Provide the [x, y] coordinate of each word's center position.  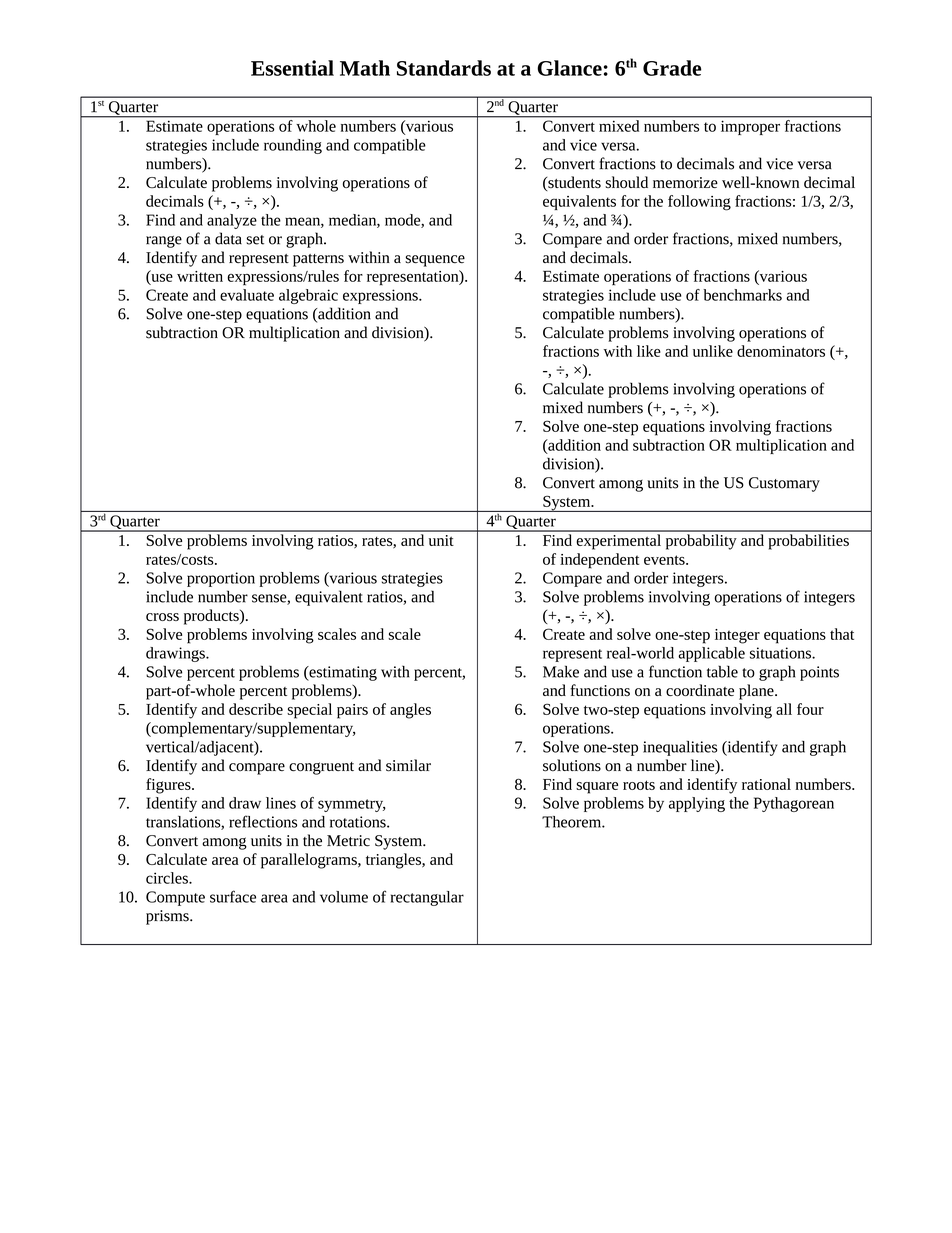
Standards [444, 68]
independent [599, 561]
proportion [221, 579]
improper [750, 128]
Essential [292, 68]
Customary [784, 484]
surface [233, 896]
